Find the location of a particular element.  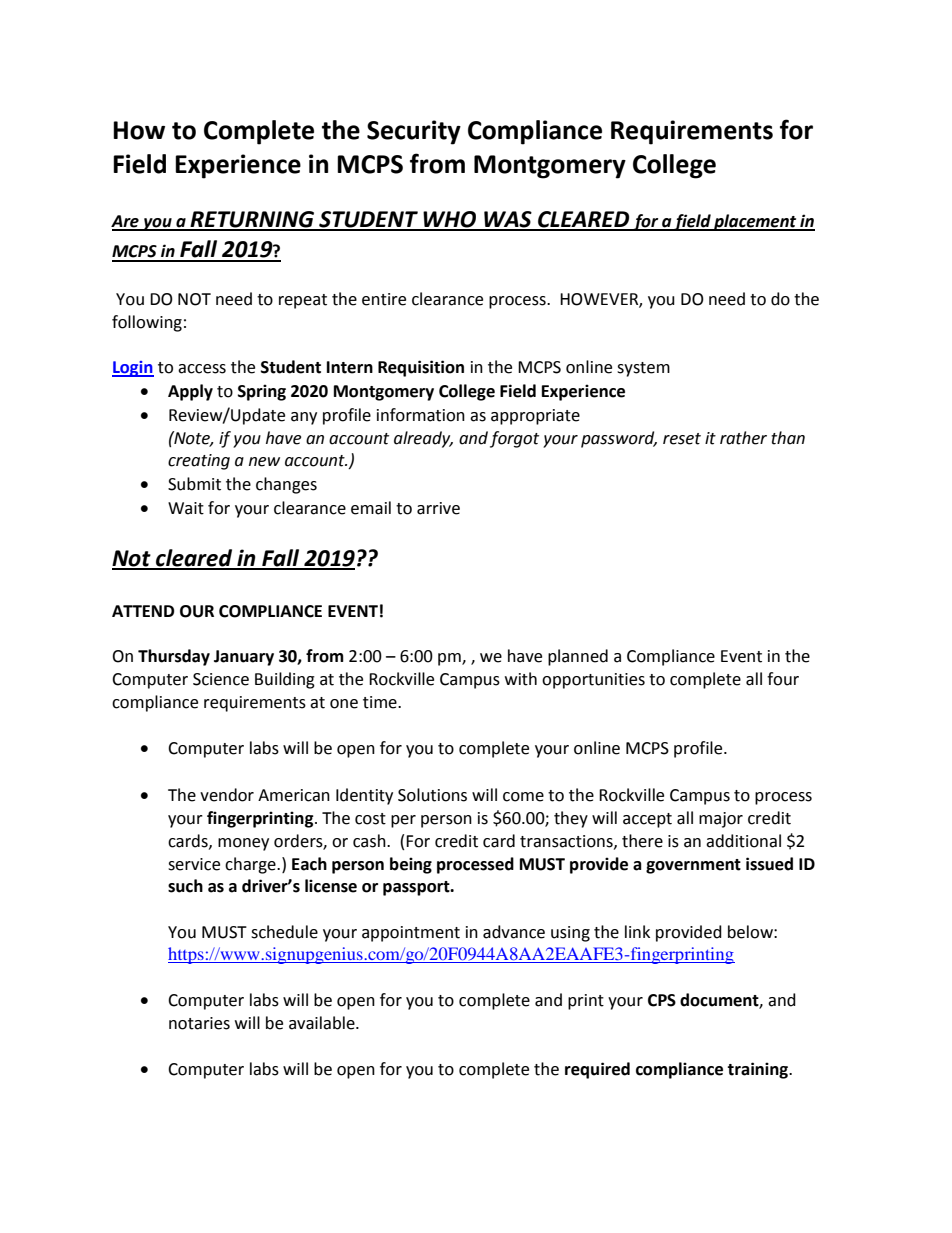

Security is located at coordinates (414, 132).
